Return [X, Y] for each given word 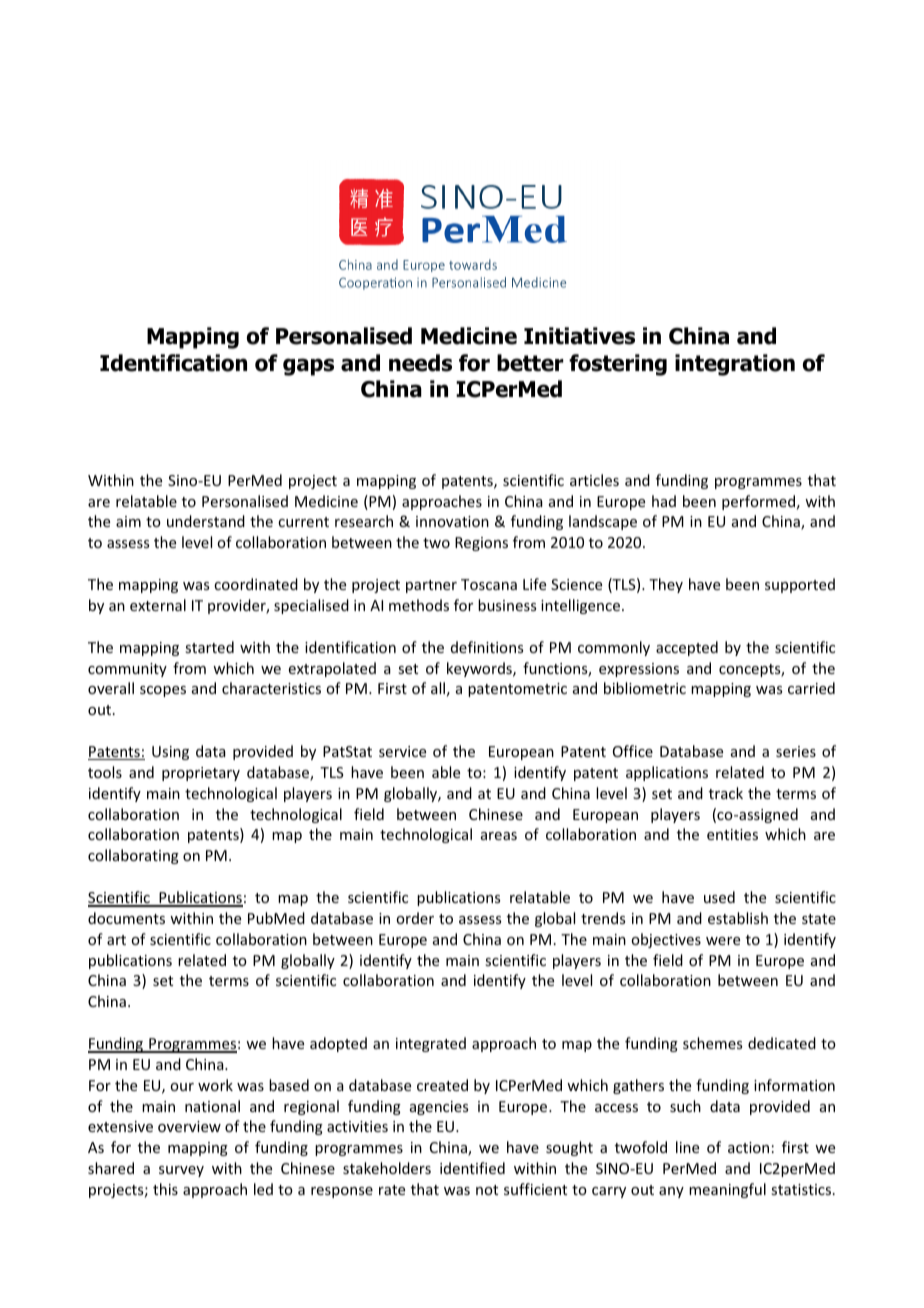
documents [126, 918]
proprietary [201, 774]
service [402, 751]
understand [206, 521]
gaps [308, 367]
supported [800, 585]
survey [181, 1171]
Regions [481, 544]
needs [420, 363]
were [723, 941]
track [726, 793]
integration [735, 365]
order [415, 918]
